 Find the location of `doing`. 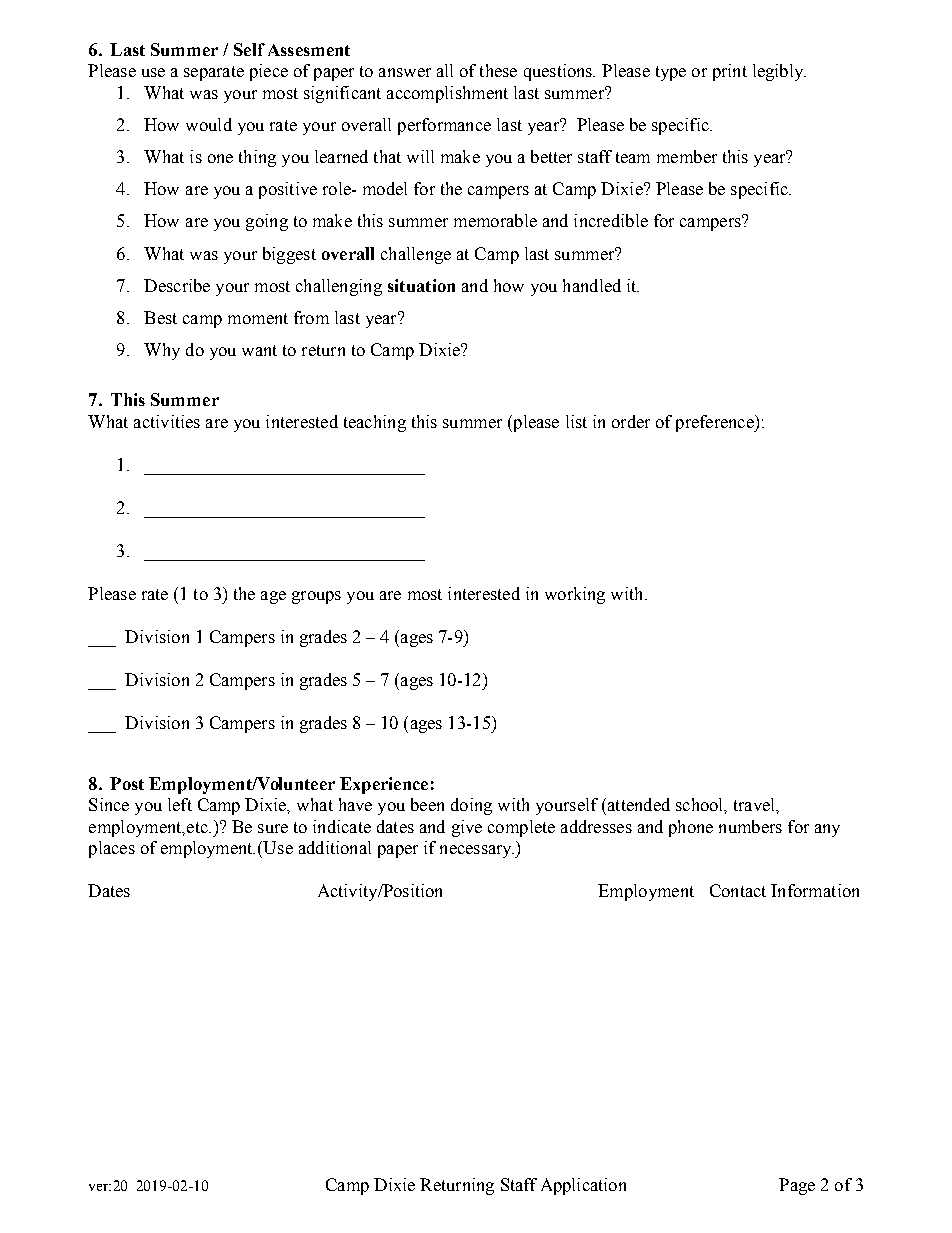

doing is located at coordinates (471, 806).
